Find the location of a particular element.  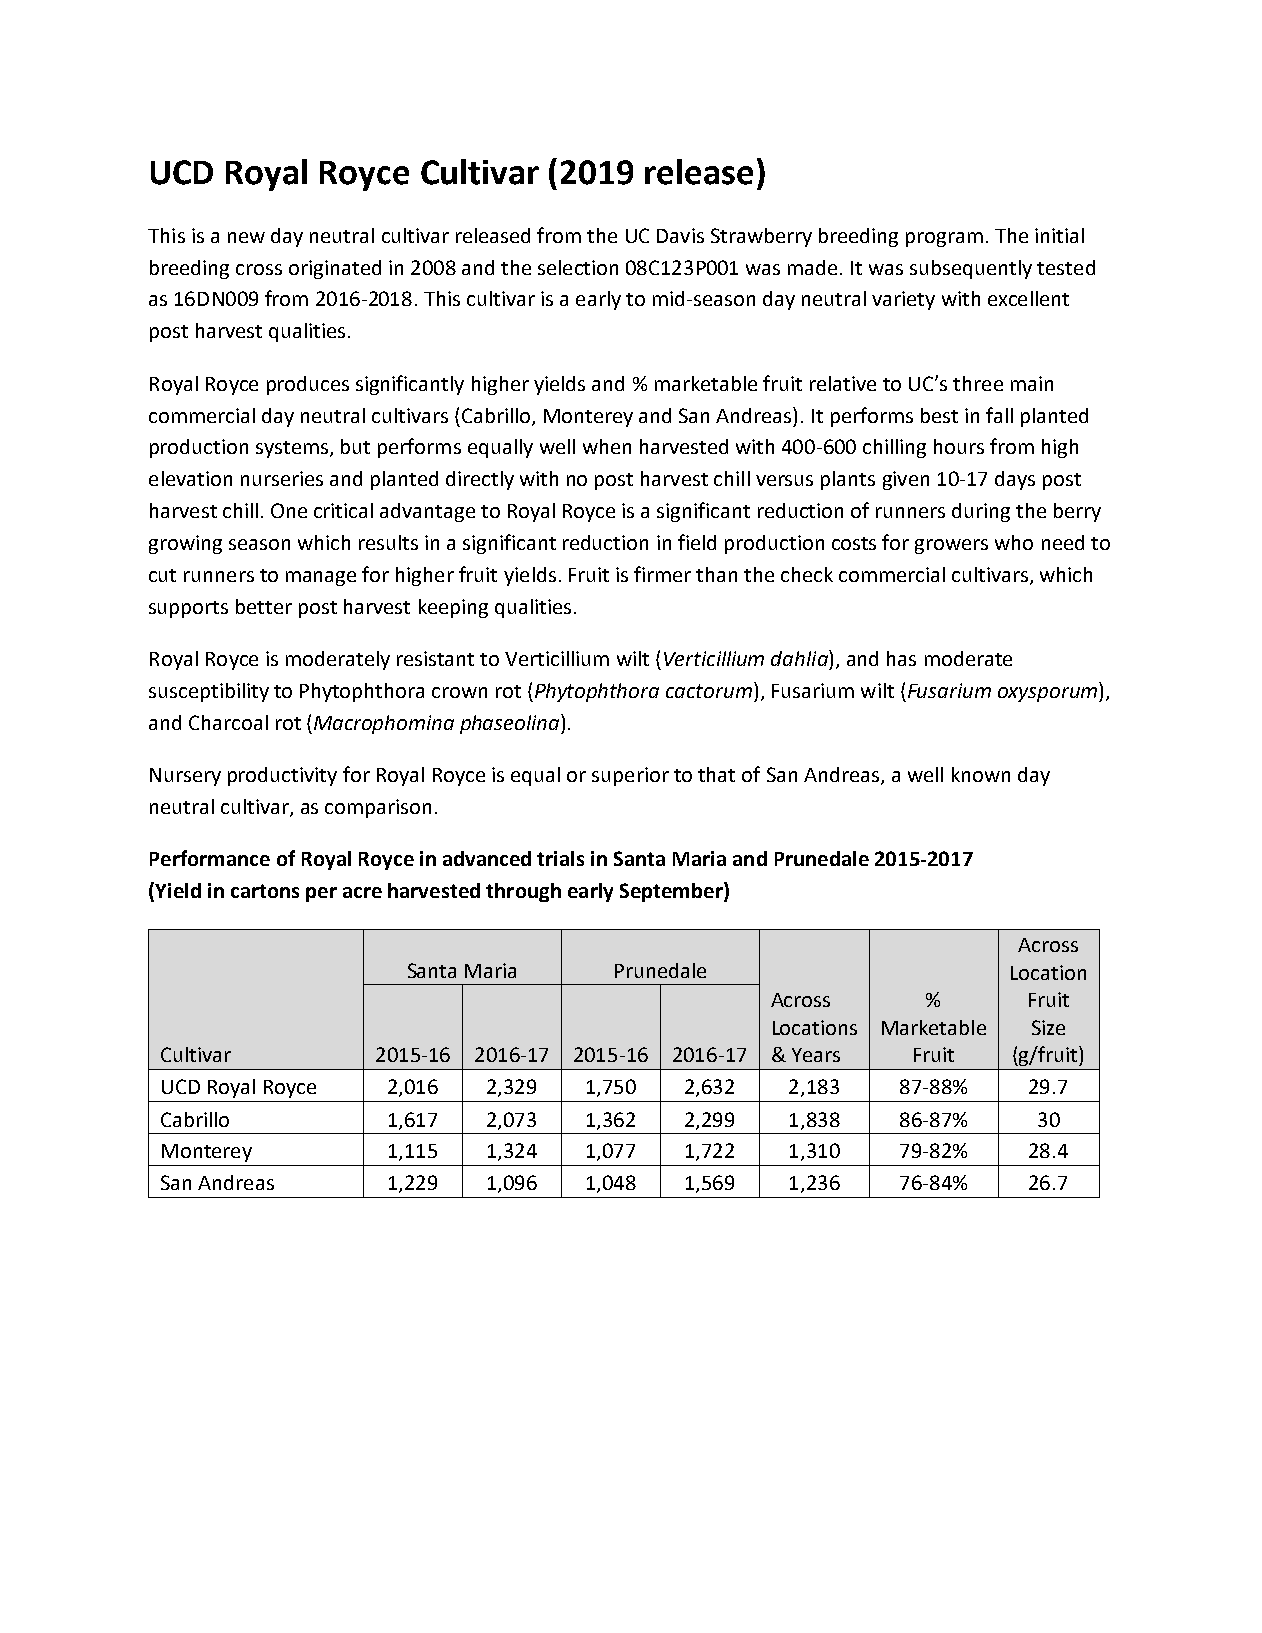

new is located at coordinates (246, 237).
